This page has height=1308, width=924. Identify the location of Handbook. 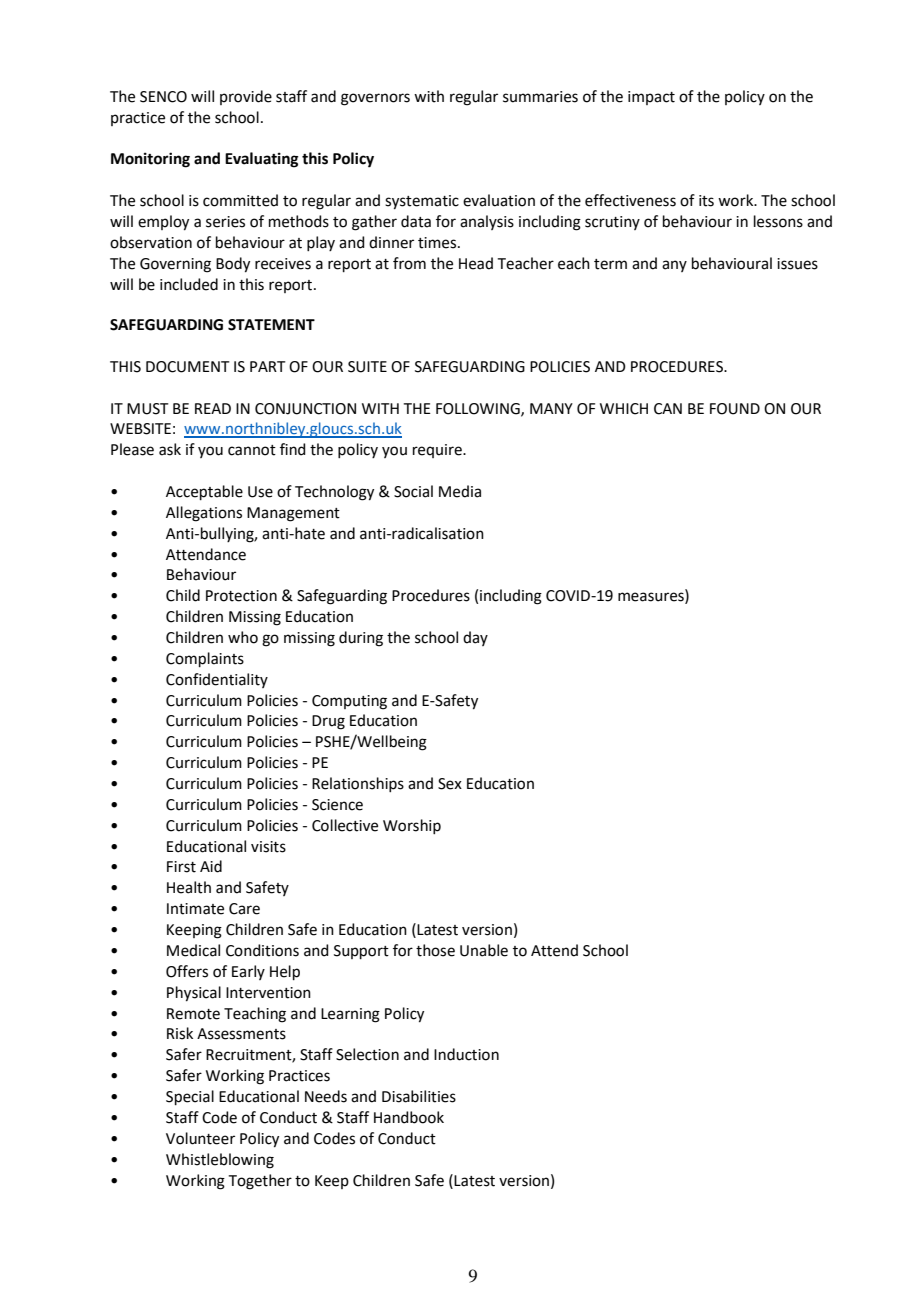
(409, 1117).
